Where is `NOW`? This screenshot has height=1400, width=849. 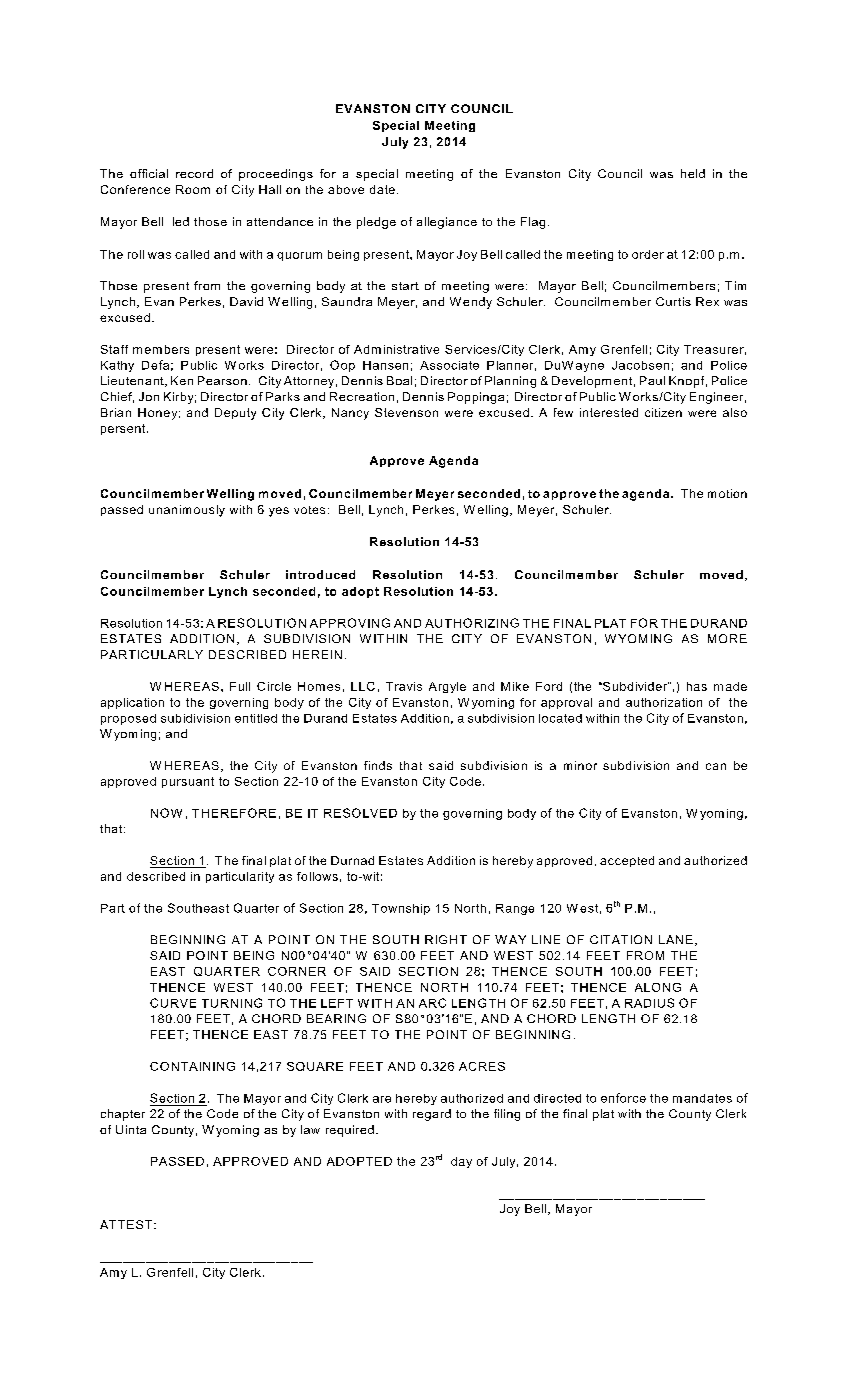
NOW is located at coordinates (166, 813).
